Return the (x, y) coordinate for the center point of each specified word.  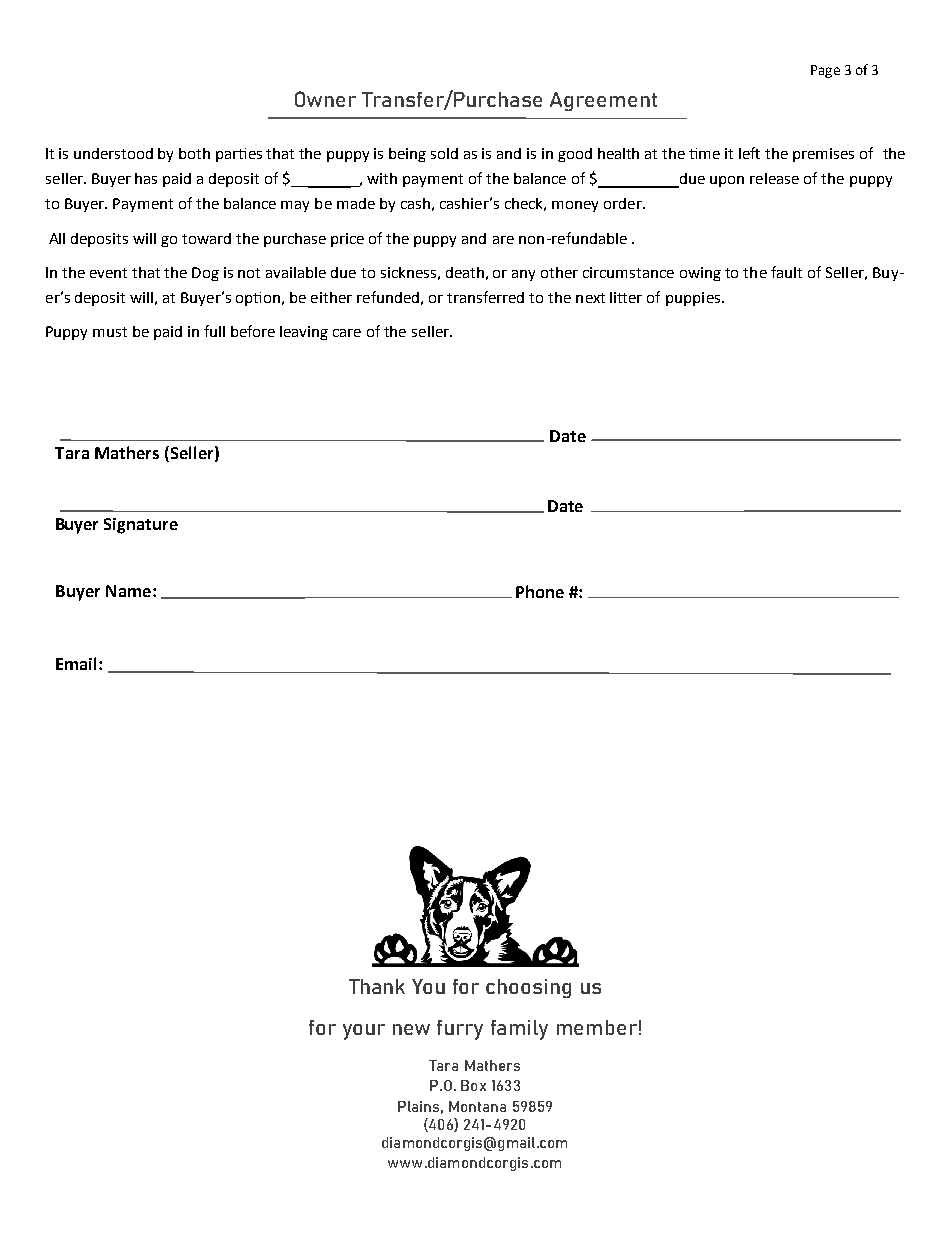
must (110, 332)
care (347, 333)
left (749, 153)
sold (444, 153)
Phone (540, 591)
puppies (693, 299)
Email (78, 663)
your (364, 1032)
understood (113, 153)
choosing (528, 988)
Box (473, 1085)
